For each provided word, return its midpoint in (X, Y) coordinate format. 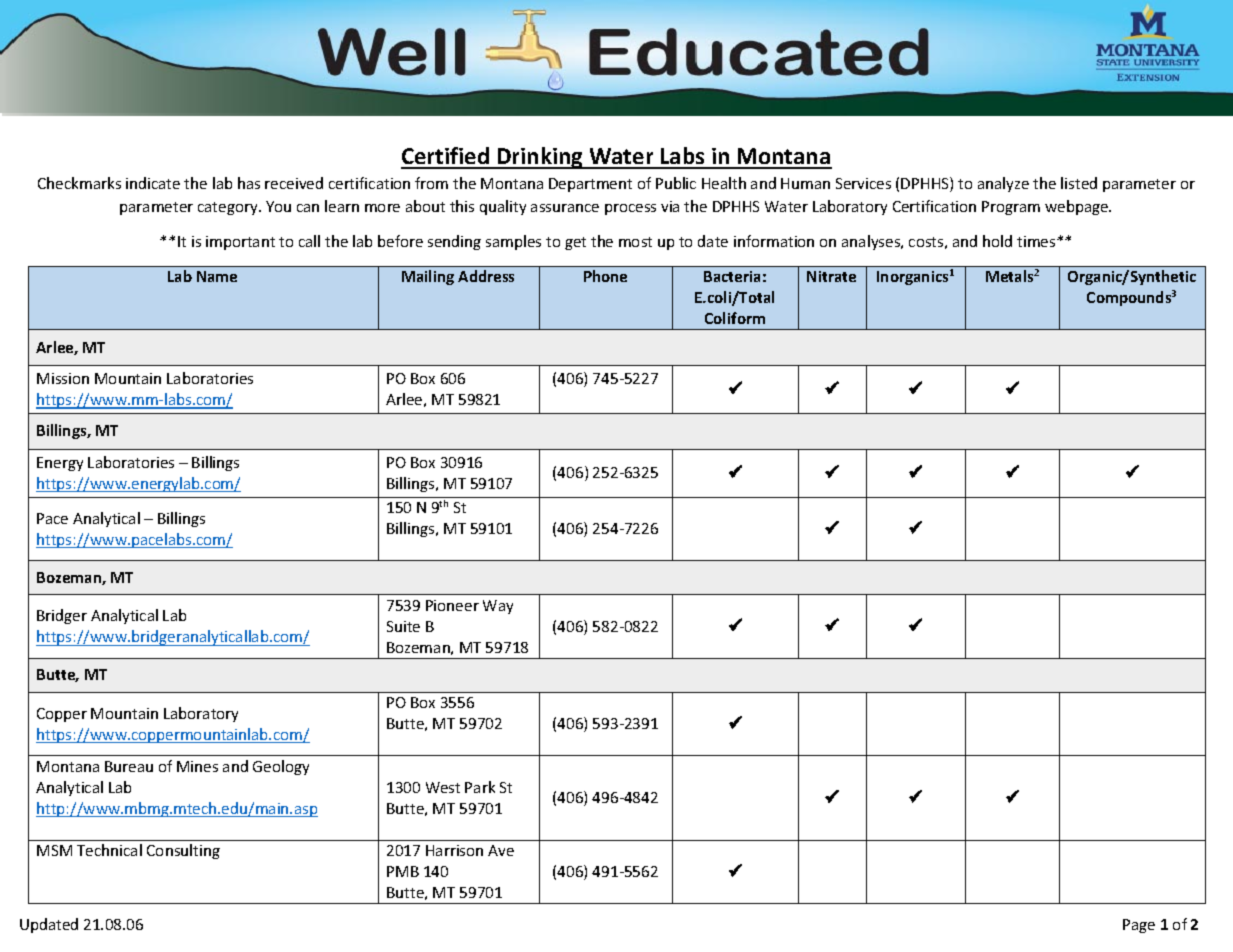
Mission (63, 378)
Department (590, 185)
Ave (501, 850)
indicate (153, 183)
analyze (1003, 184)
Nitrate (831, 276)
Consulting (183, 851)
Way (498, 607)
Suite (403, 626)
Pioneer (452, 605)
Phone (605, 276)
